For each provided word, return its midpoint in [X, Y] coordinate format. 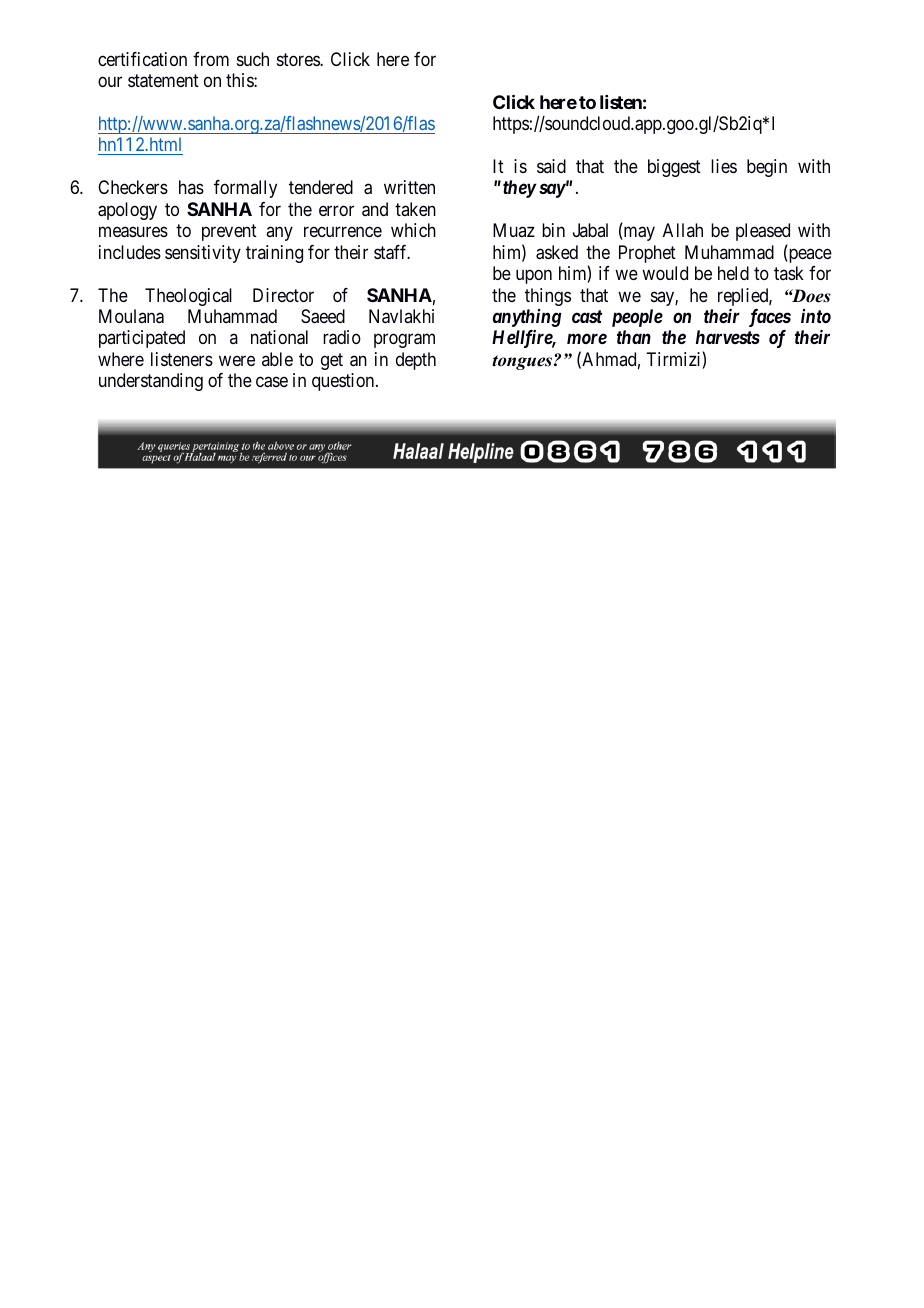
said [551, 166]
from [211, 59]
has [191, 187]
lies [724, 166]
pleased [763, 232]
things [548, 297]
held [733, 273]
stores [299, 59]
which [413, 230]
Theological [188, 297]
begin [767, 168]
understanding [151, 382]
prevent [229, 232]
